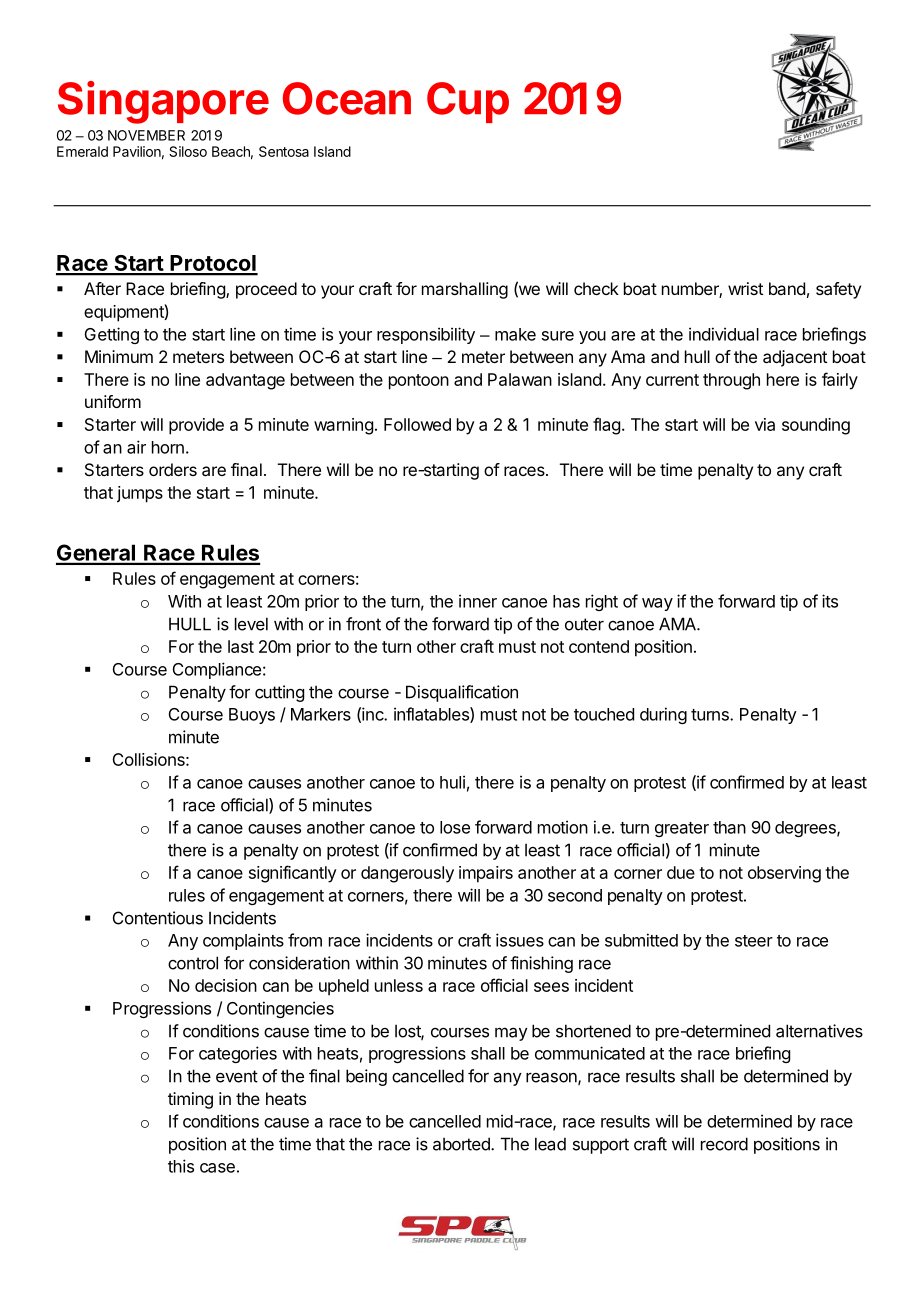  Describe the element at coordinates (452, 782) in the document. I see `huli` at that location.
